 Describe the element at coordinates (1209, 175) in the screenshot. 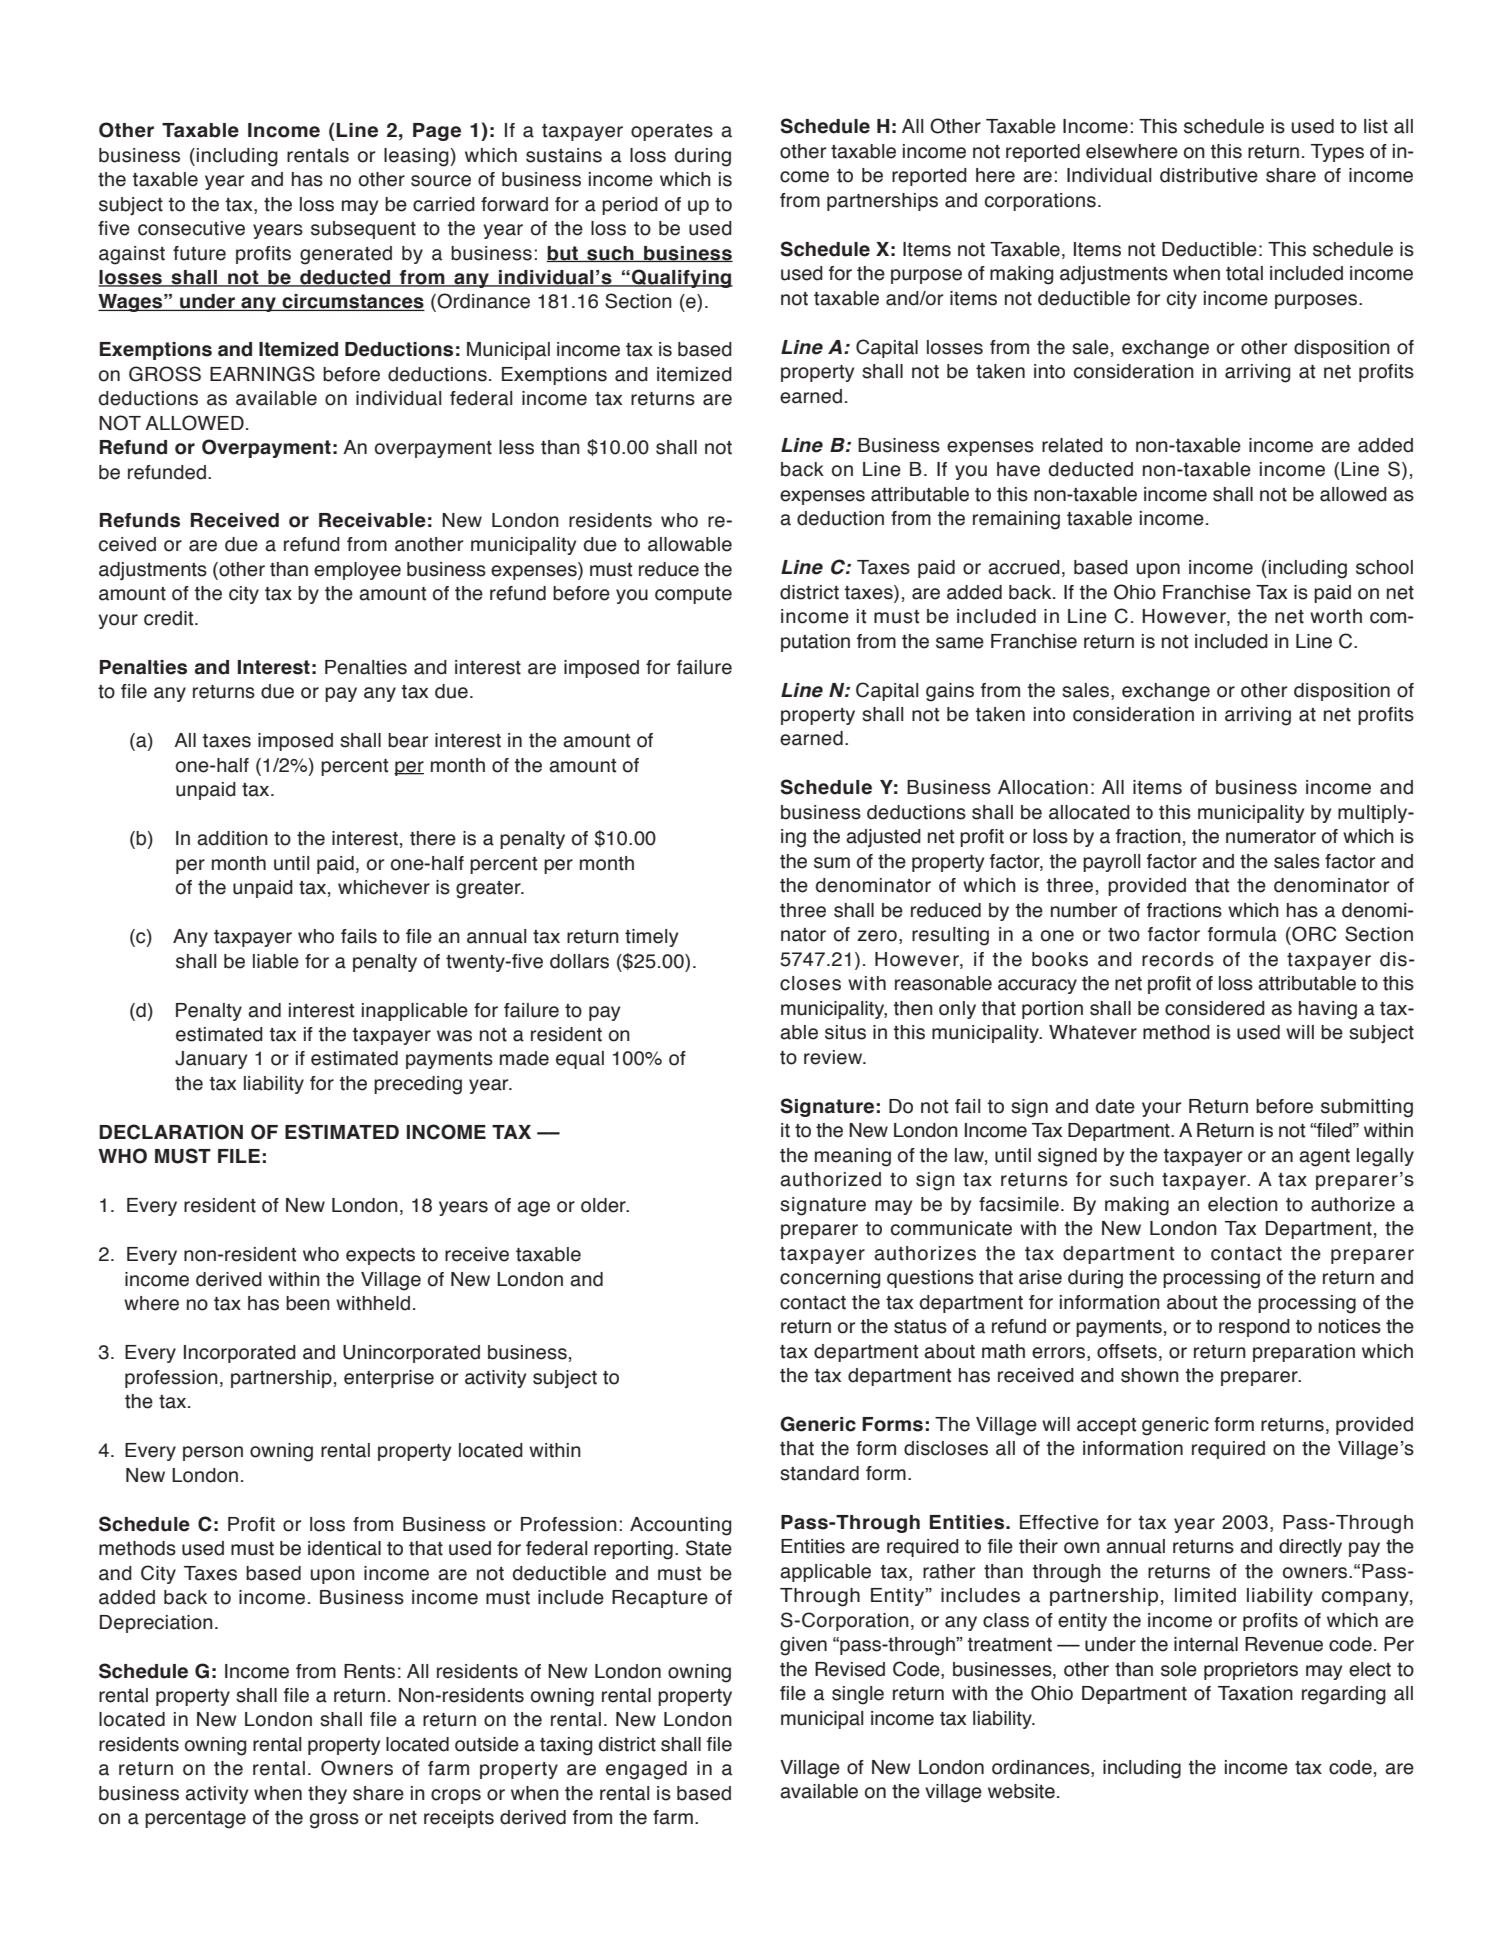

I see `distributive` at that location.
